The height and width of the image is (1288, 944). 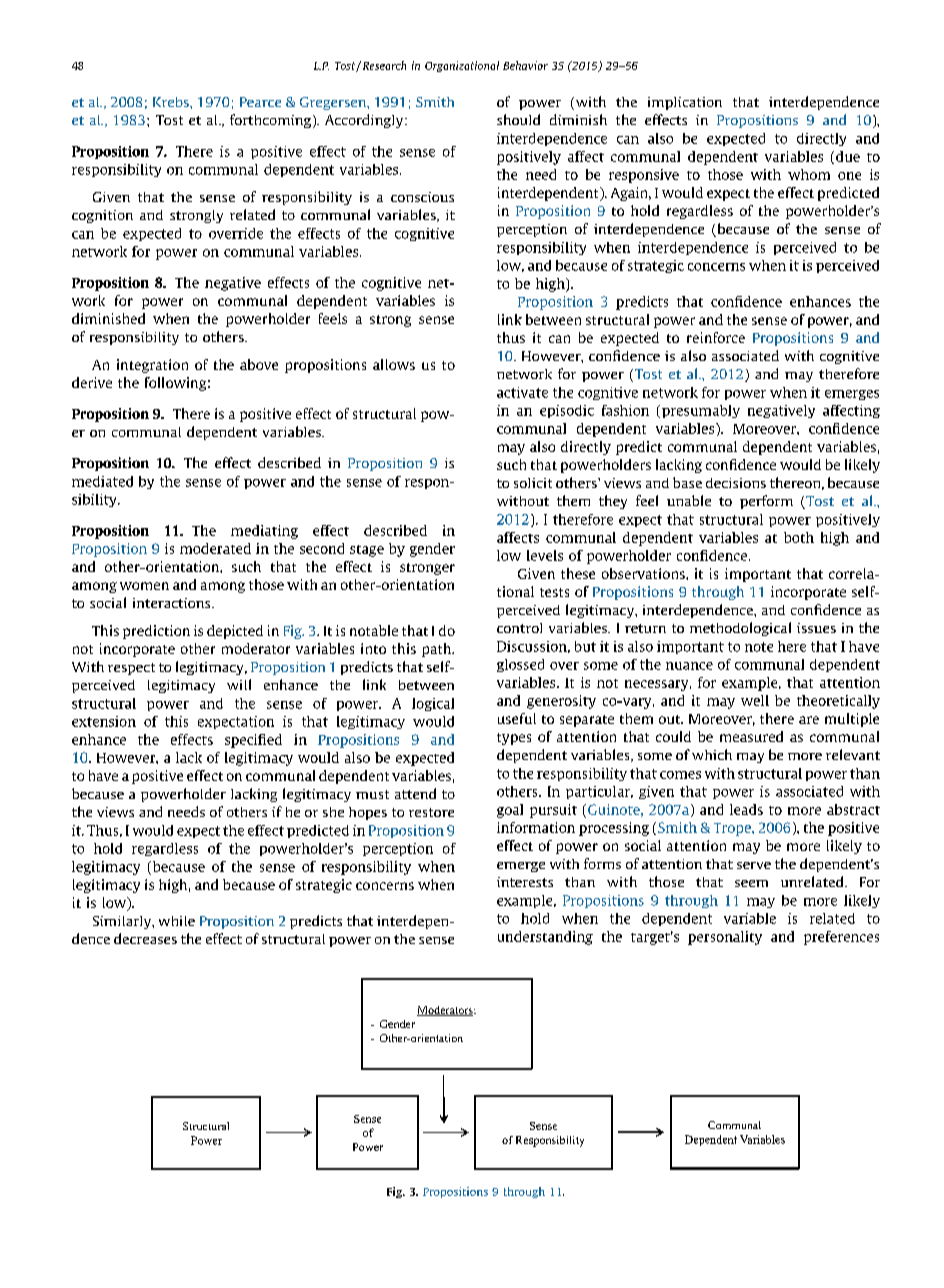 What do you see at coordinates (172, 102) in the image?
I see `Krebs` at bounding box center [172, 102].
